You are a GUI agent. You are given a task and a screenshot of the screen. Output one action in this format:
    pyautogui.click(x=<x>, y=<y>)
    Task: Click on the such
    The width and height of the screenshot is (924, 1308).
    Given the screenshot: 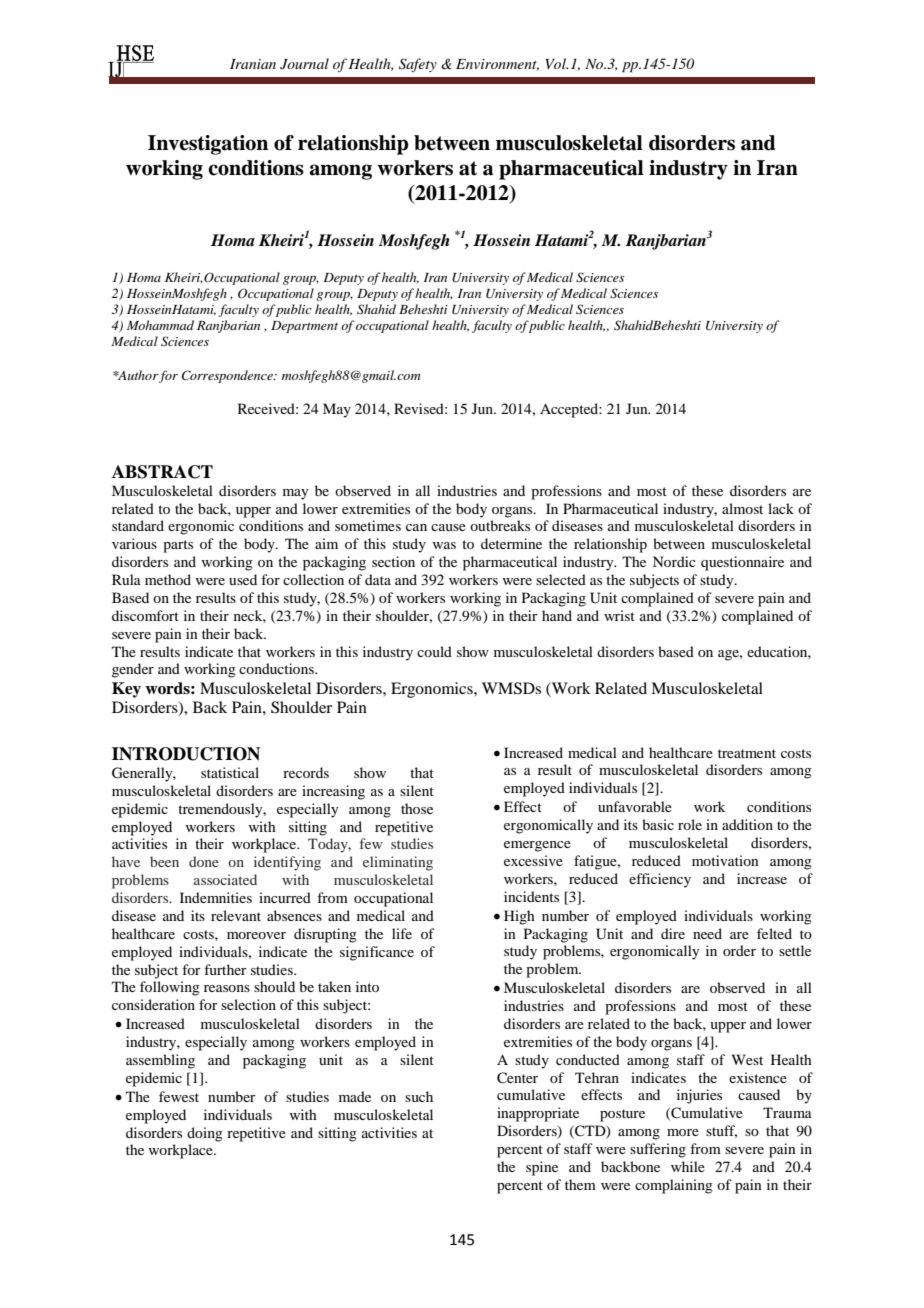 What is the action you would take?
    pyautogui.click(x=419, y=1096)
